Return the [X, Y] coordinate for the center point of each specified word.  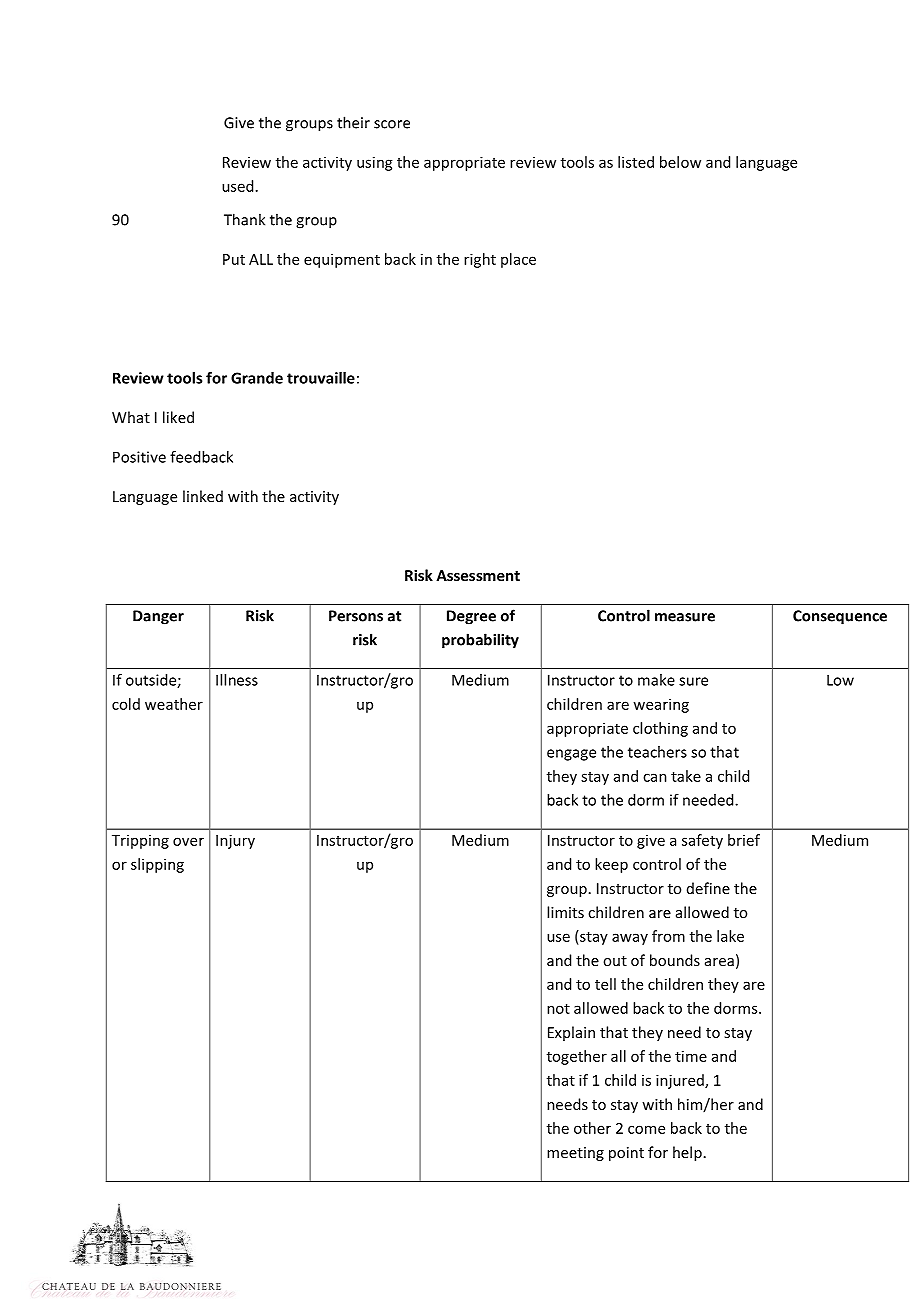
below [680, 162]
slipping [157, 865]
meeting [575, 1154]
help [687, 1153]
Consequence [840, 617]
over [188, 841]
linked [203, 496]
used [237, 186]
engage [571, 755]
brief [744, 840]
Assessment [478, 575]
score [392, 124]
